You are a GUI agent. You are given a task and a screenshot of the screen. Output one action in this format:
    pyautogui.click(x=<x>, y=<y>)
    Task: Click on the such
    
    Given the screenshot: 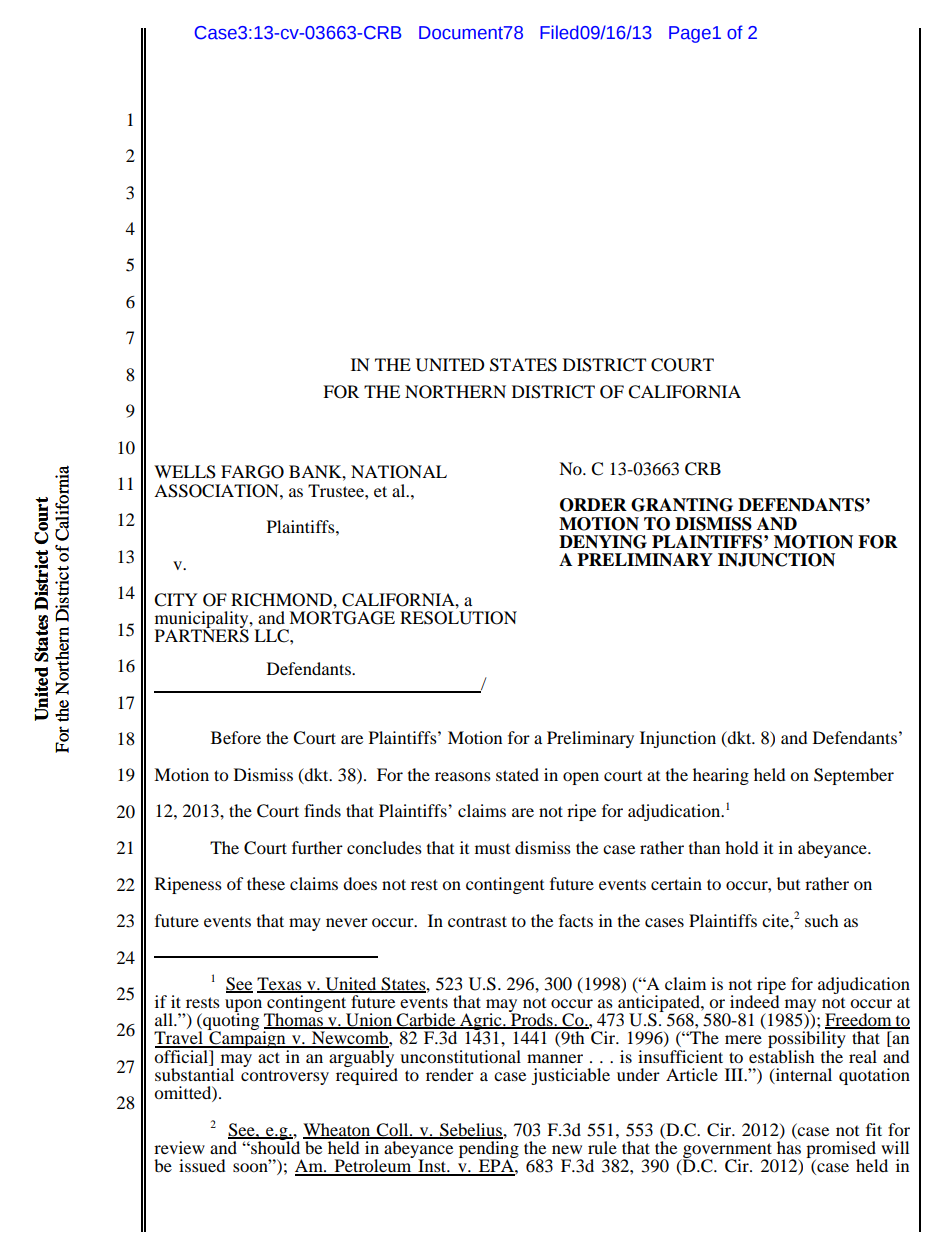 What is the action you would take?
    pyautogui.click(x=822, y=920)
